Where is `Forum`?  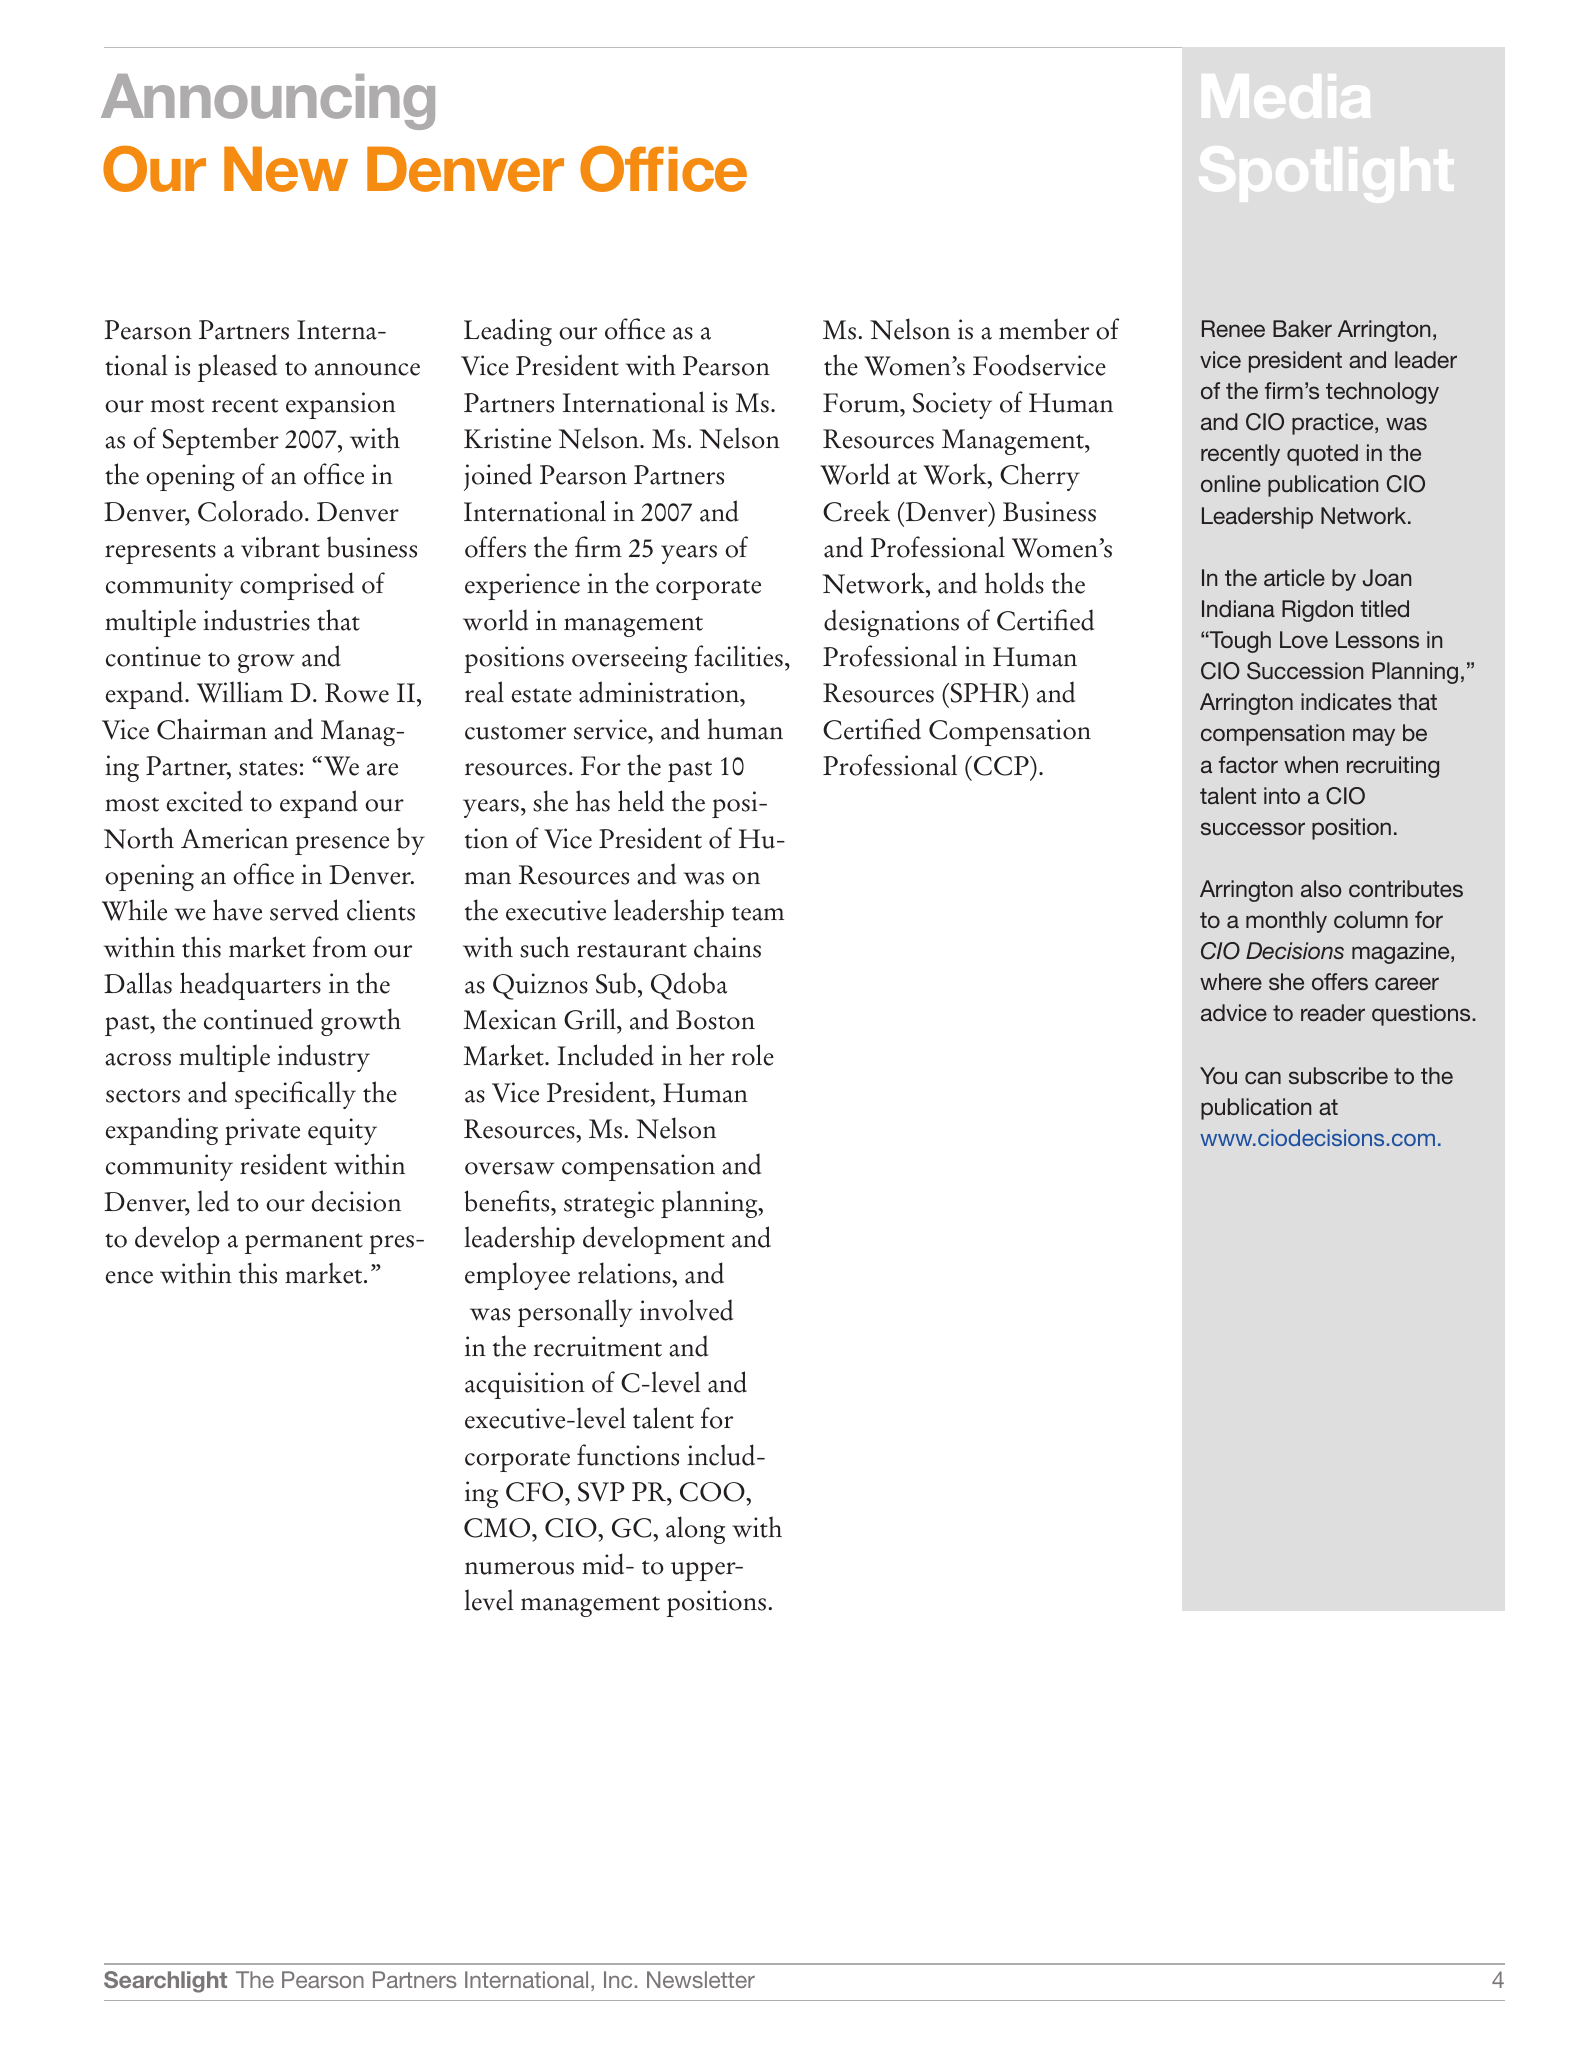 Forum is located at coordinates (862, 403).
